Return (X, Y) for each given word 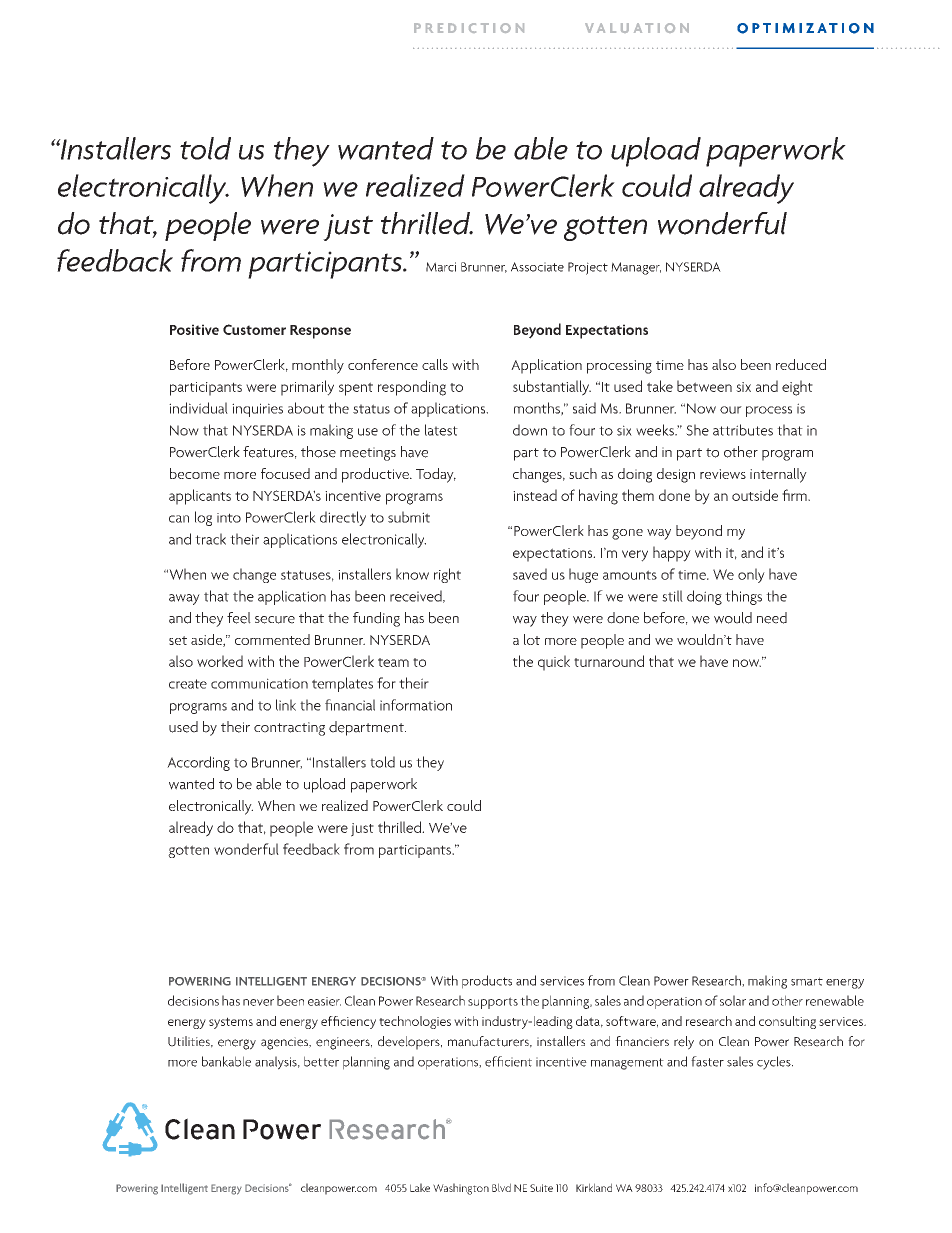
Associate (537, 267)
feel (239, 618)
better (321, 1061)
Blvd (501, 1187)
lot (532, 639)
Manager (636, 268)
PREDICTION (469, 28)
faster (707, 1061)
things (743, 597)
